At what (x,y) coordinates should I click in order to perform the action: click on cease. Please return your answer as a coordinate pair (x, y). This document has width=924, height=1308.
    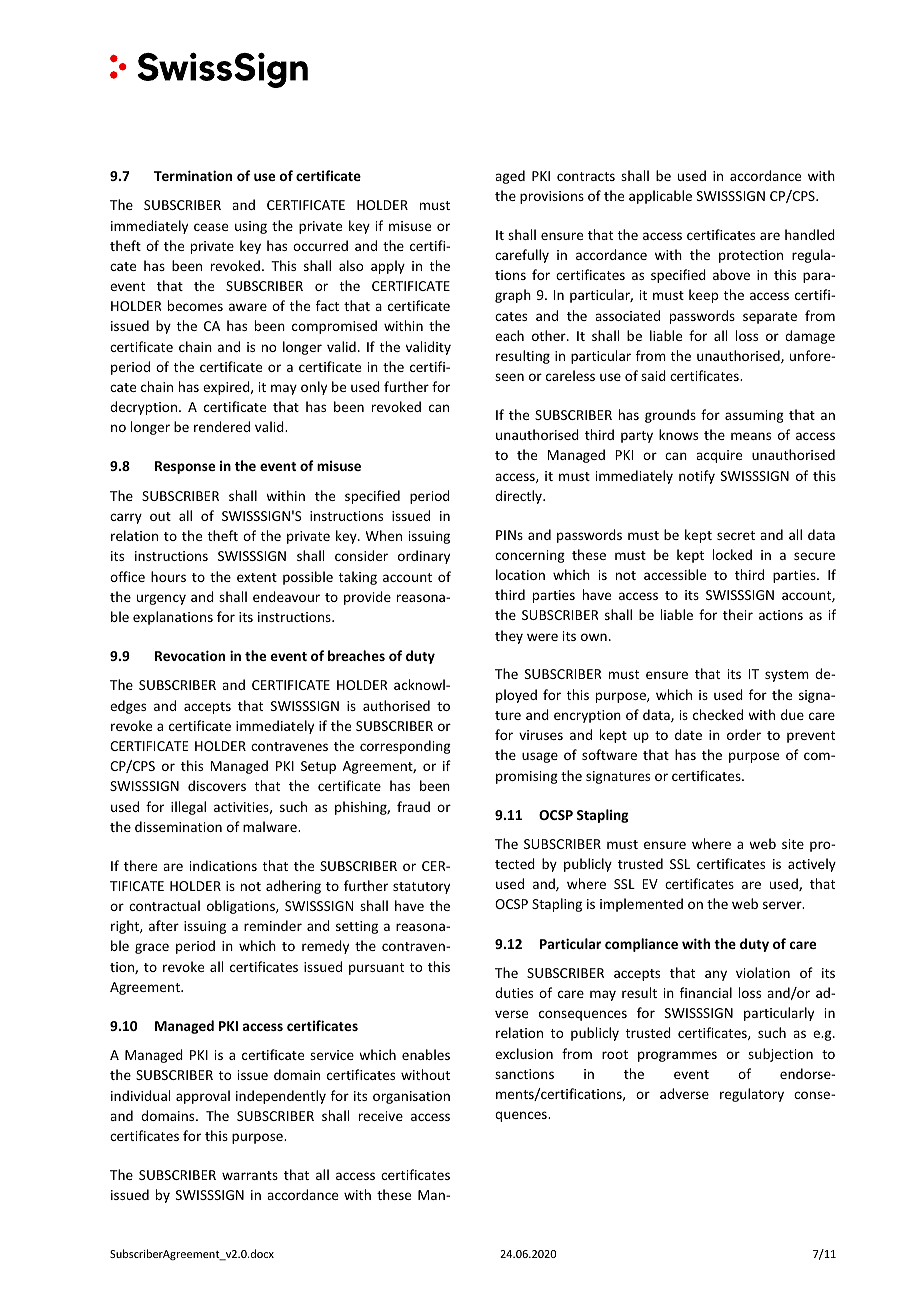
    Looking at the image, I should click on (211, 227).
